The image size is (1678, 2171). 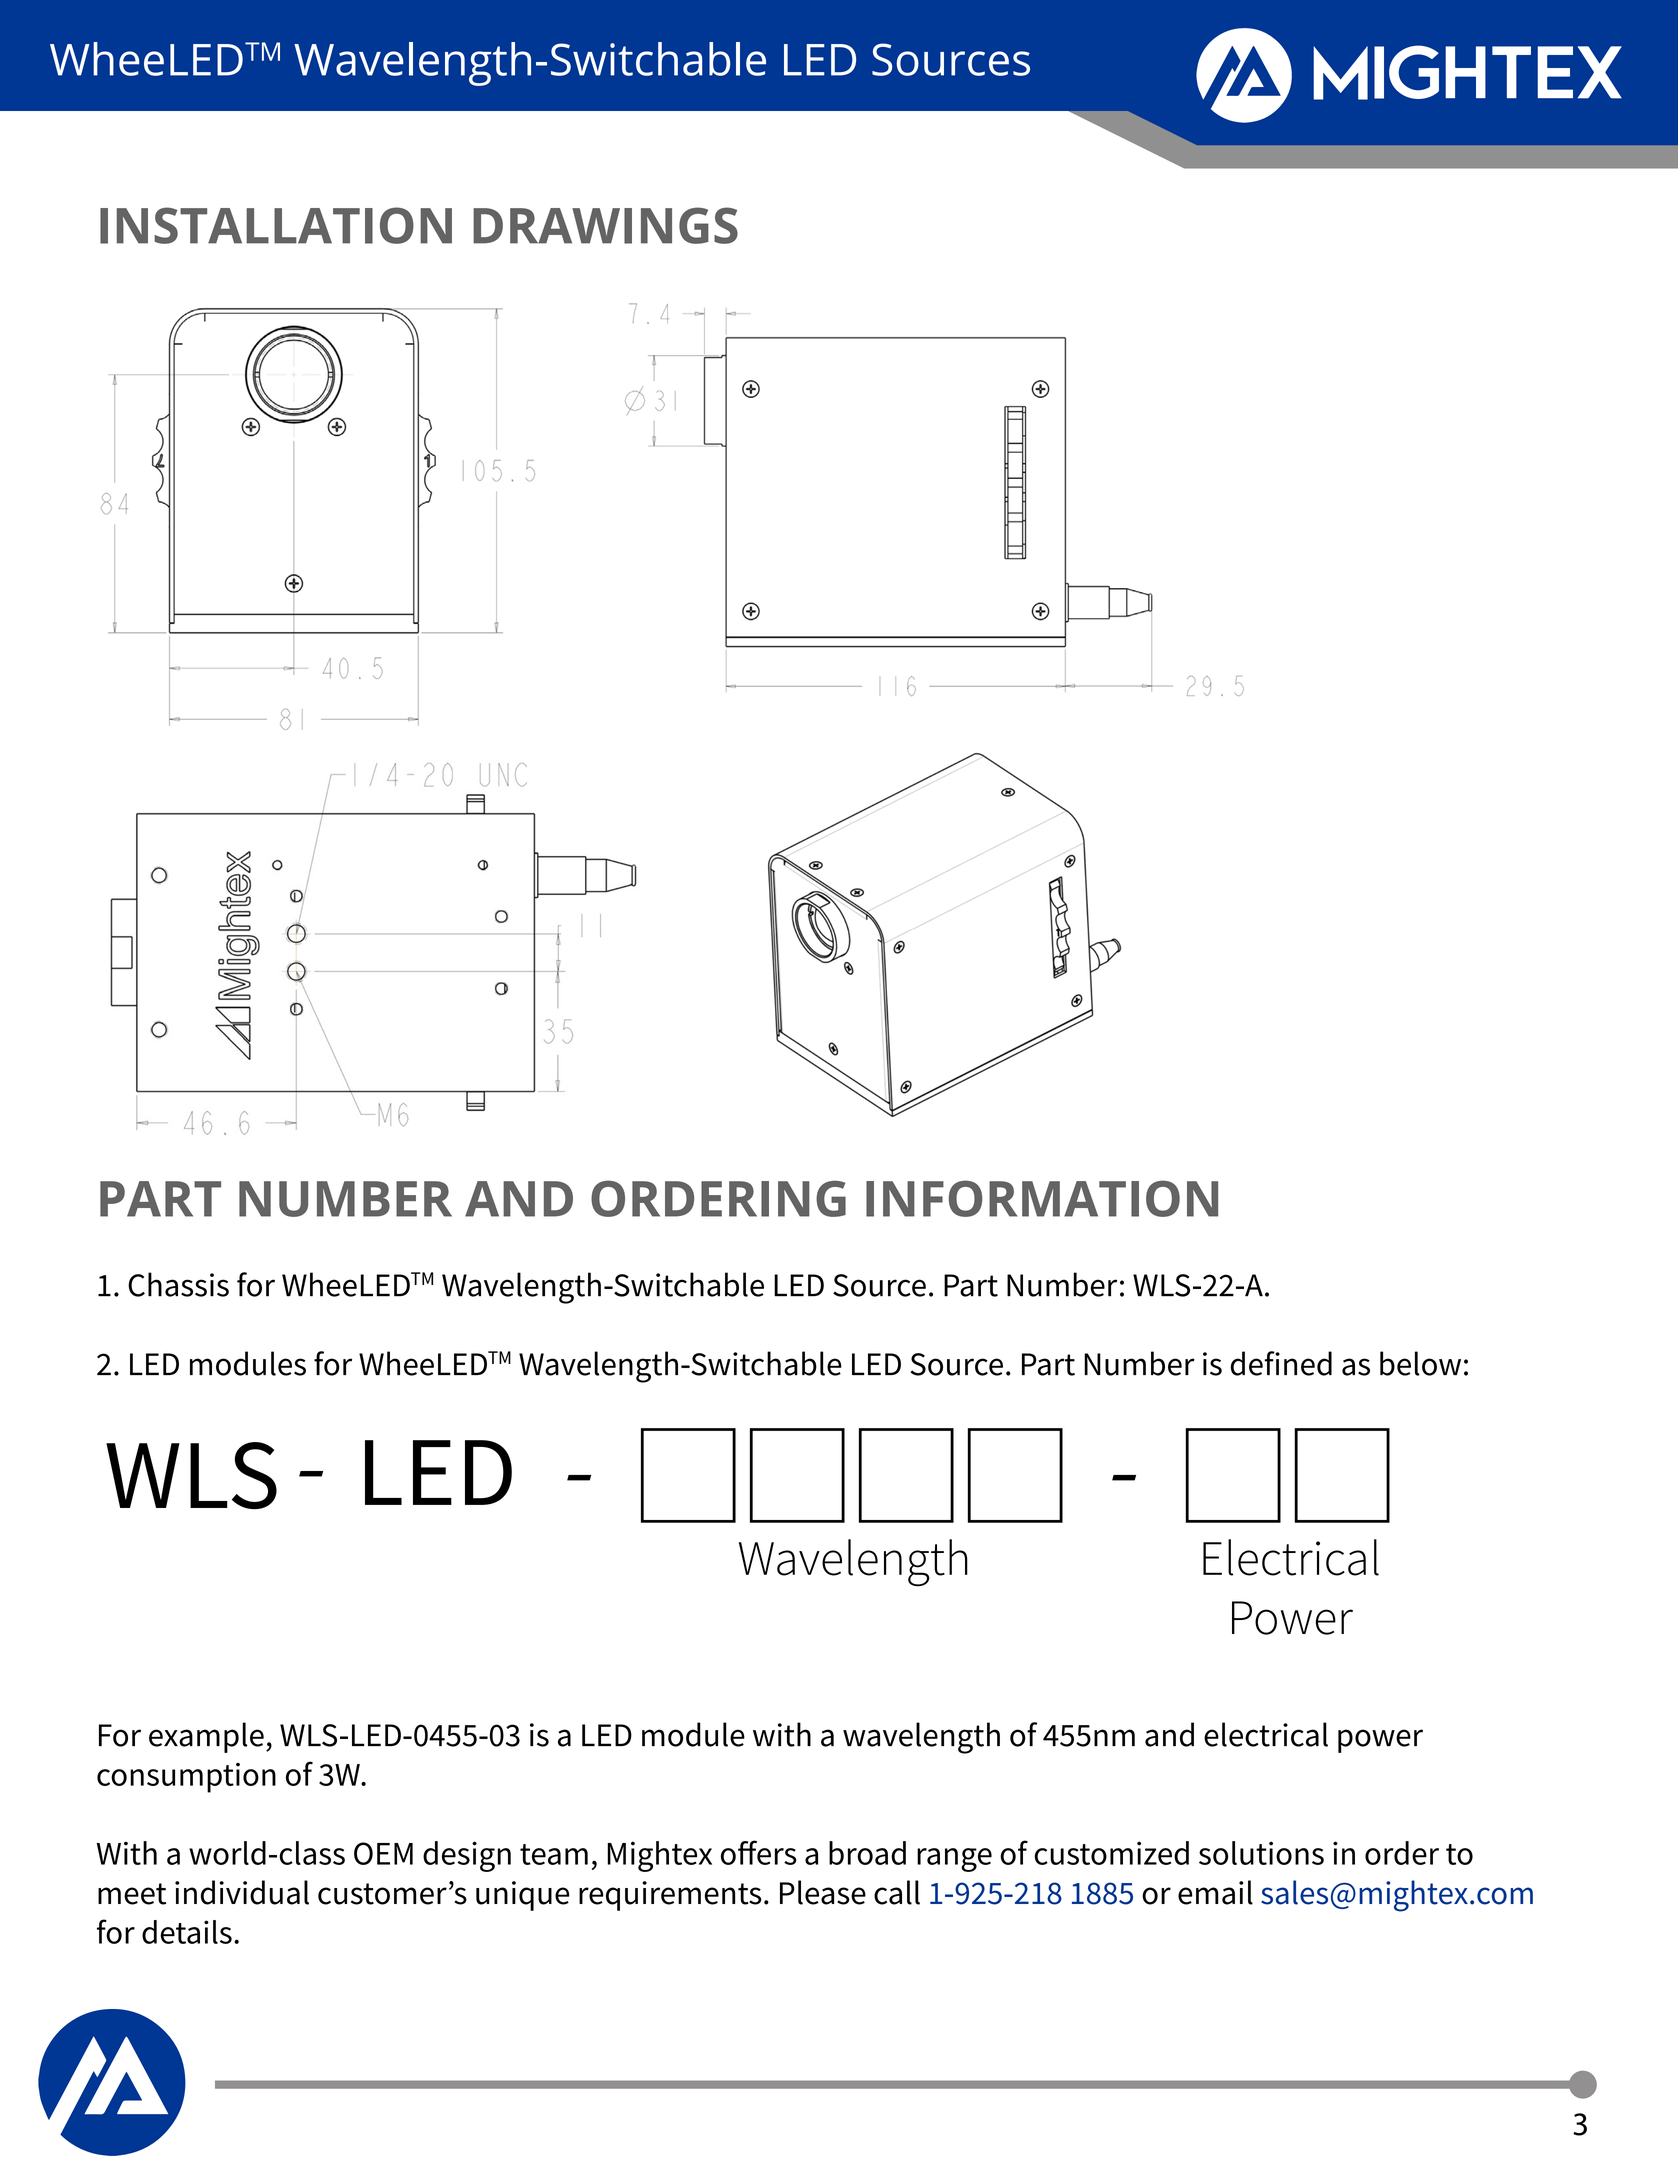 I want to click on defined, so click(x=1281, y=1363).
